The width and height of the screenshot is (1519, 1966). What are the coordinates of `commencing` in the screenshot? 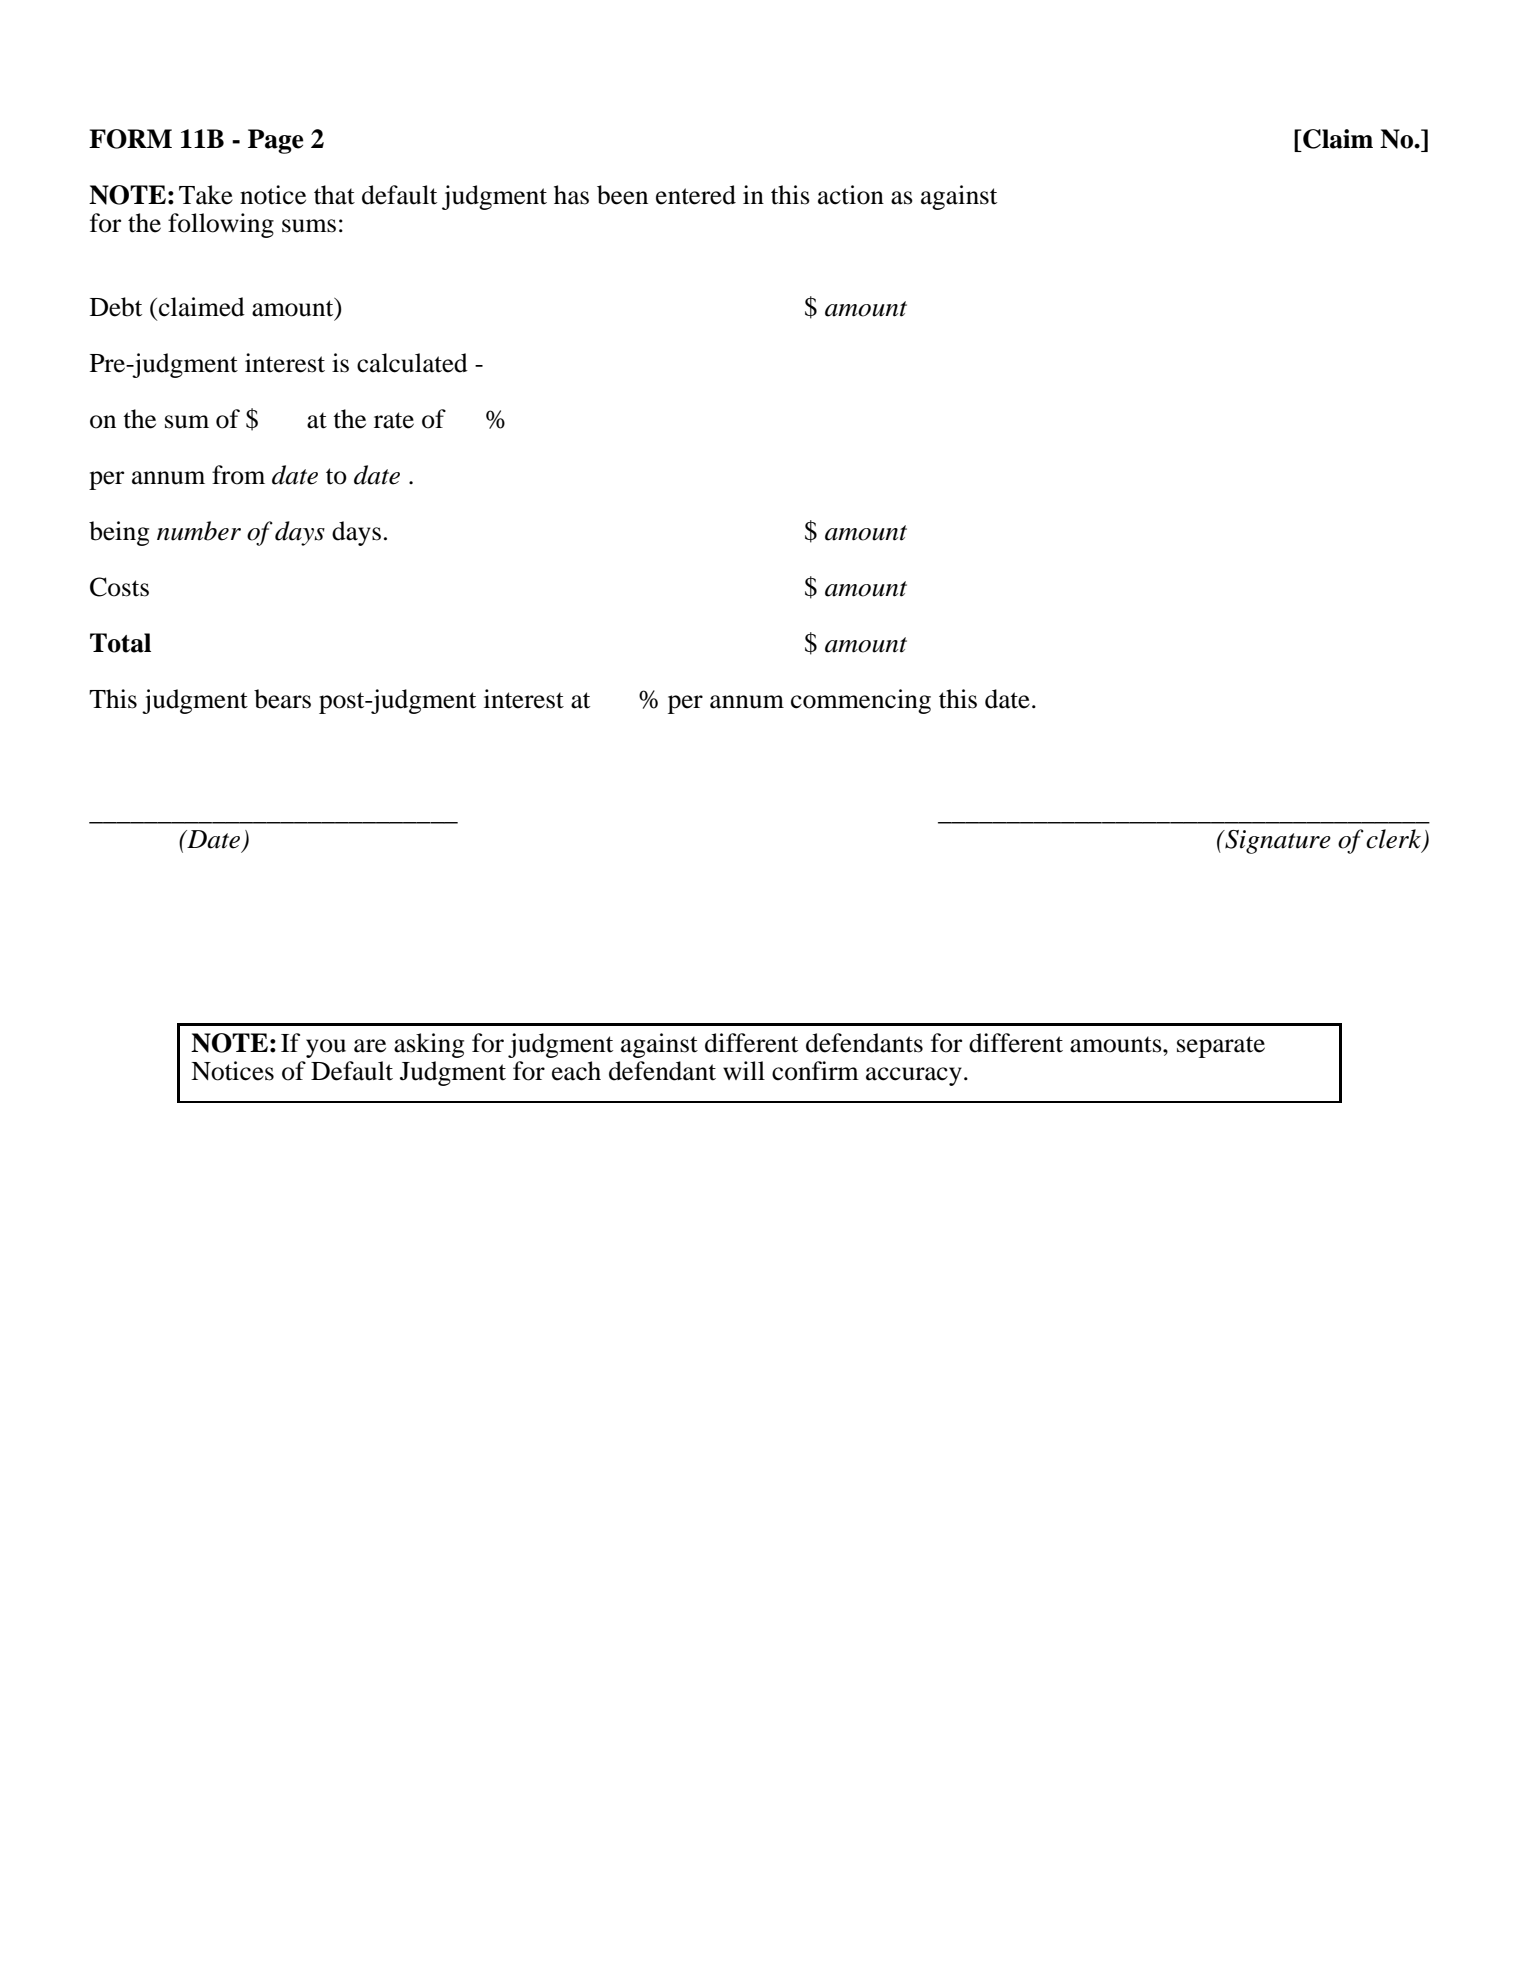 It's located at (861, 701).
